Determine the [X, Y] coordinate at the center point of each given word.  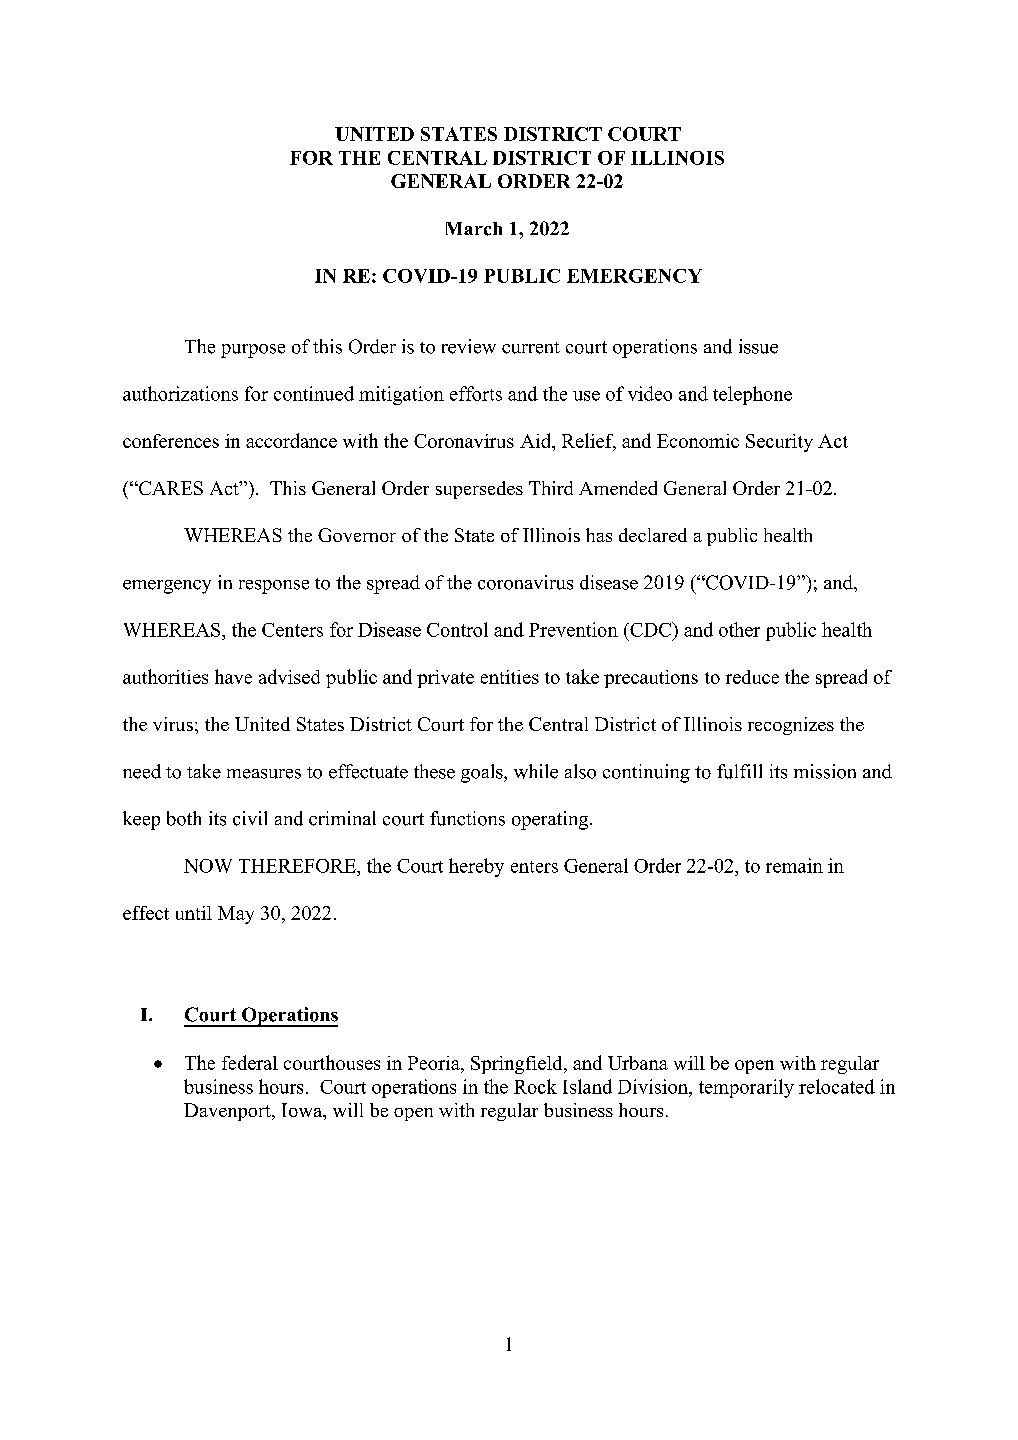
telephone [752, 395]
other [739, 629]
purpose [253, 351]
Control [457, 629]
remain [794, 865]
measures [264, 774]
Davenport [228, 1112]
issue [758, 346]
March [474, 229]
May [236, 915]
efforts [476, 393]
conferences [171, 441]
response [274, 587]
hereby [476, 867]
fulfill [739, 771]
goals [483, 773]
